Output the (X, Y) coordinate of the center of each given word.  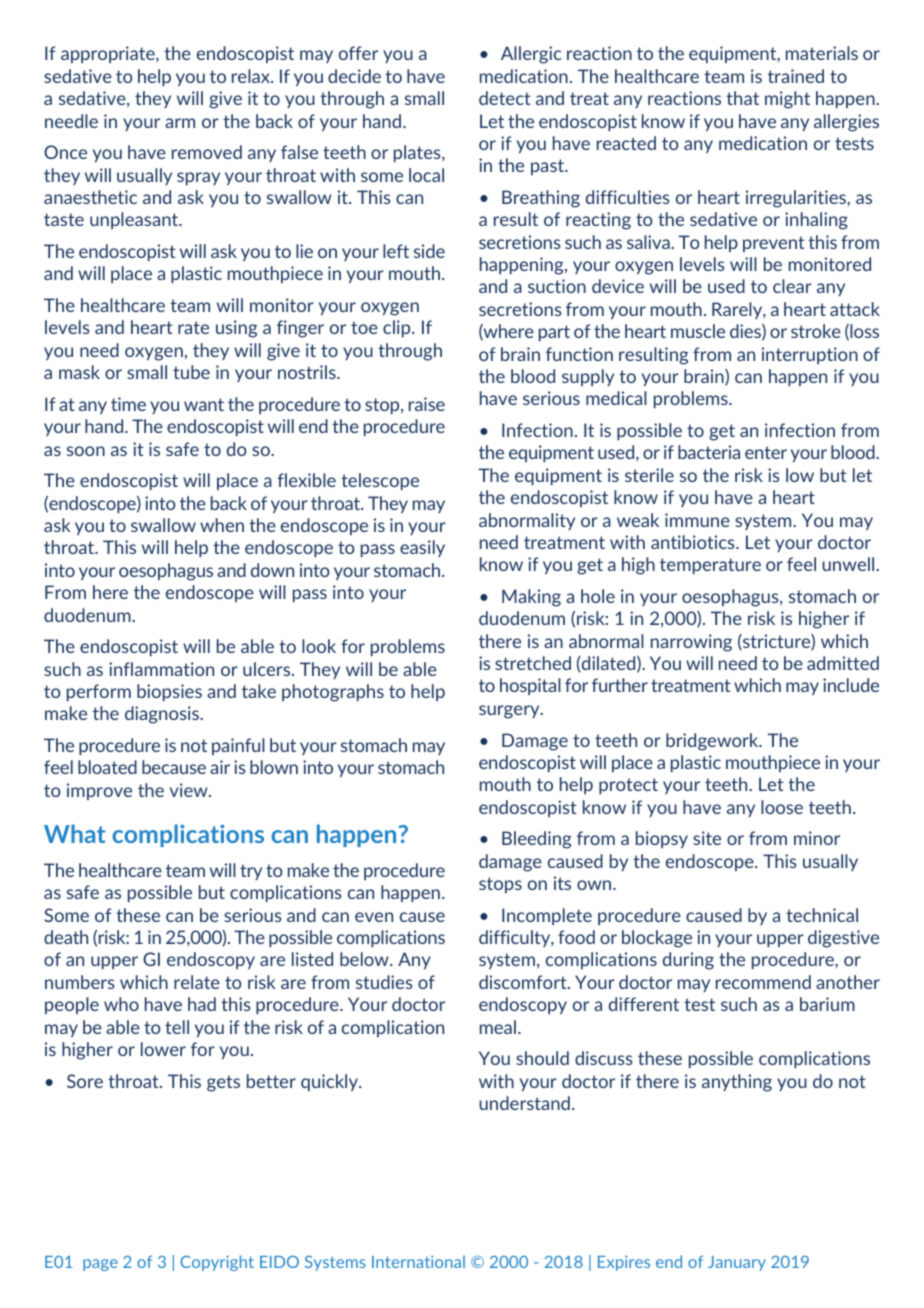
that (742, 98)
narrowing (691, 643)
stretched (533, 663)
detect (505, 98)
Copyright (217, 1263)
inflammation (161, 669)
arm (180, 123)
